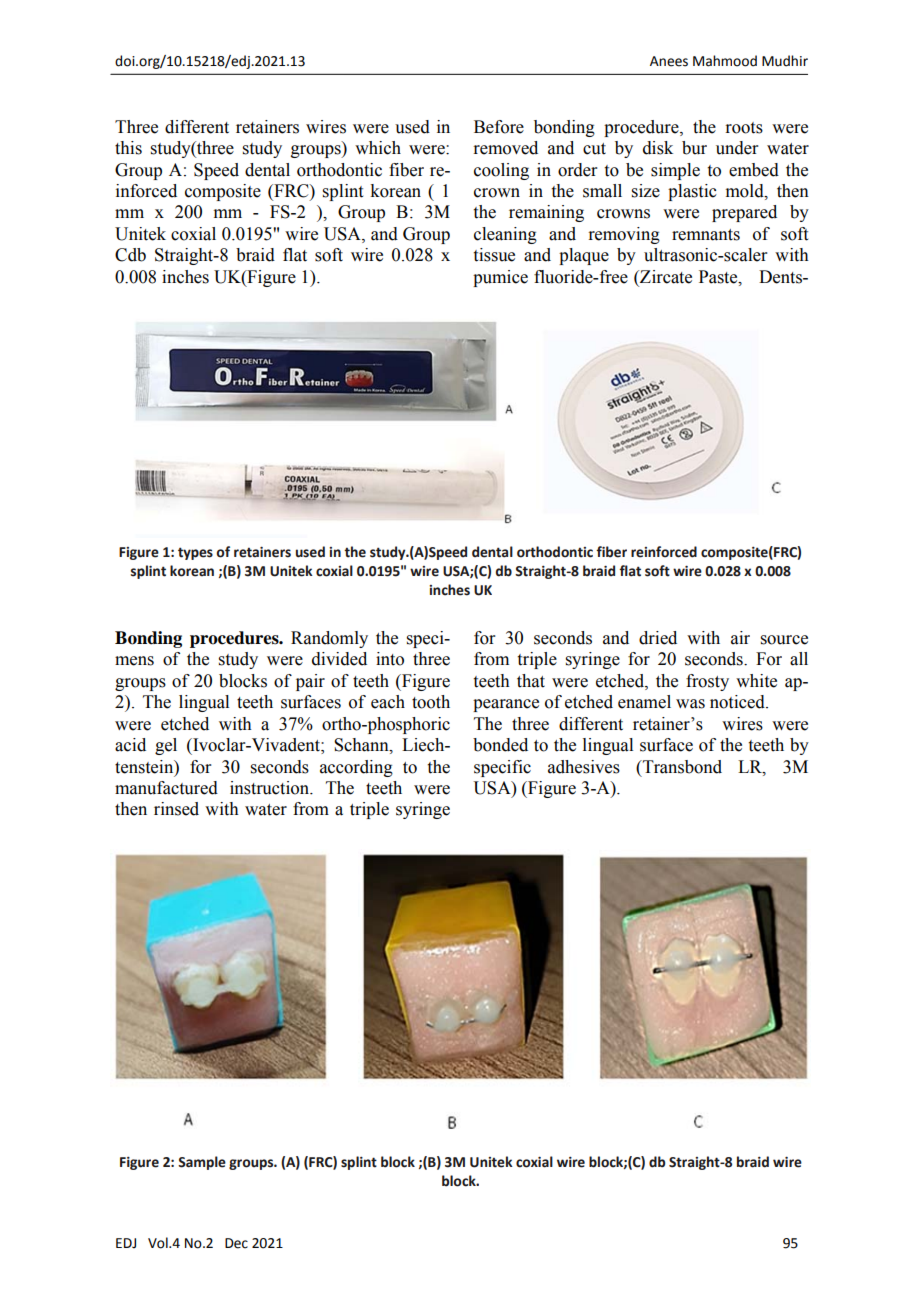  Describe the element at coordinates (202, 1163) in the screenshot. I see `Sample` at that location.
